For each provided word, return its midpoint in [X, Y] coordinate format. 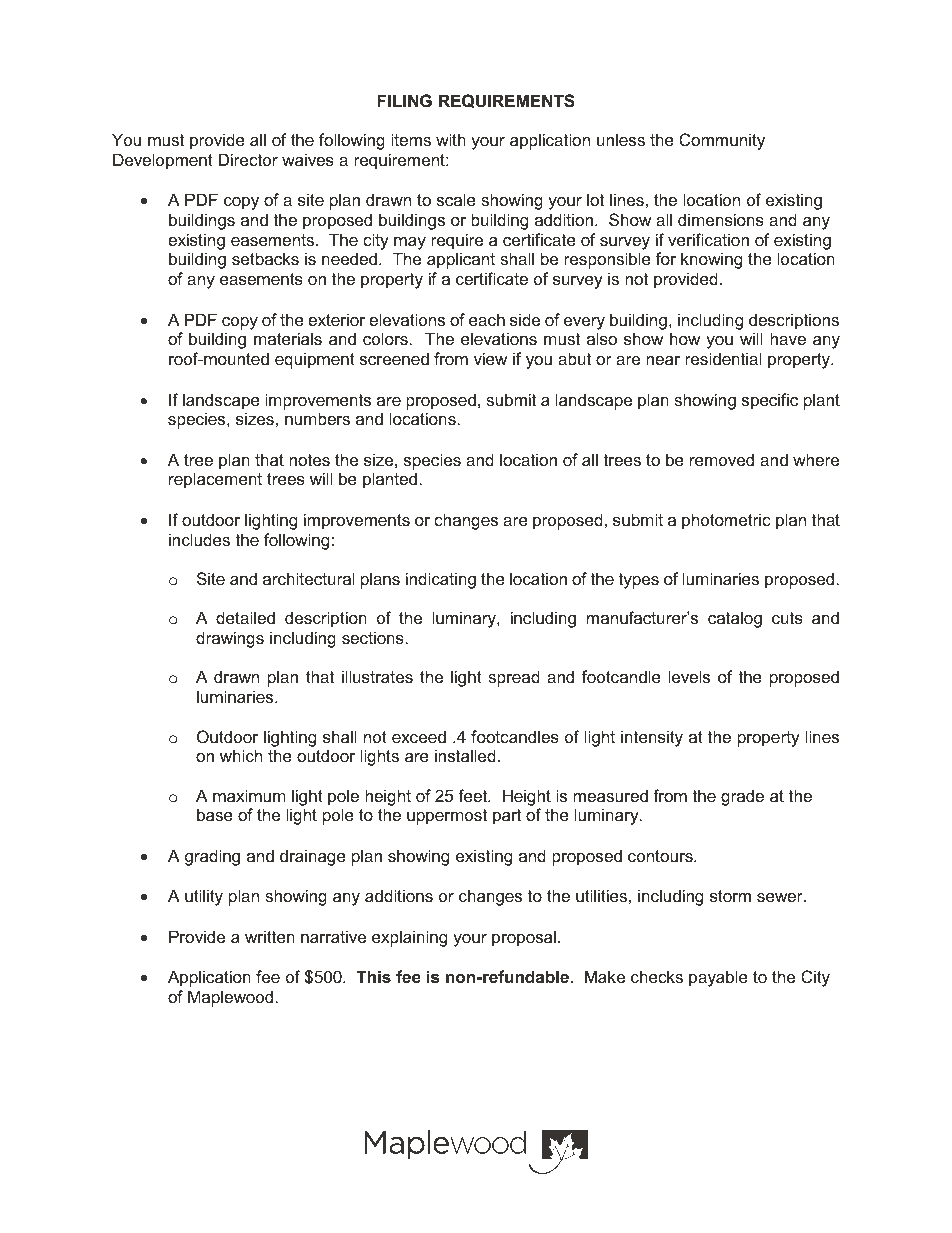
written [270, 936]
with [451, 139]
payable [718, 978]
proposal [524, 938]
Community [722, 141]
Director [248, 159]
